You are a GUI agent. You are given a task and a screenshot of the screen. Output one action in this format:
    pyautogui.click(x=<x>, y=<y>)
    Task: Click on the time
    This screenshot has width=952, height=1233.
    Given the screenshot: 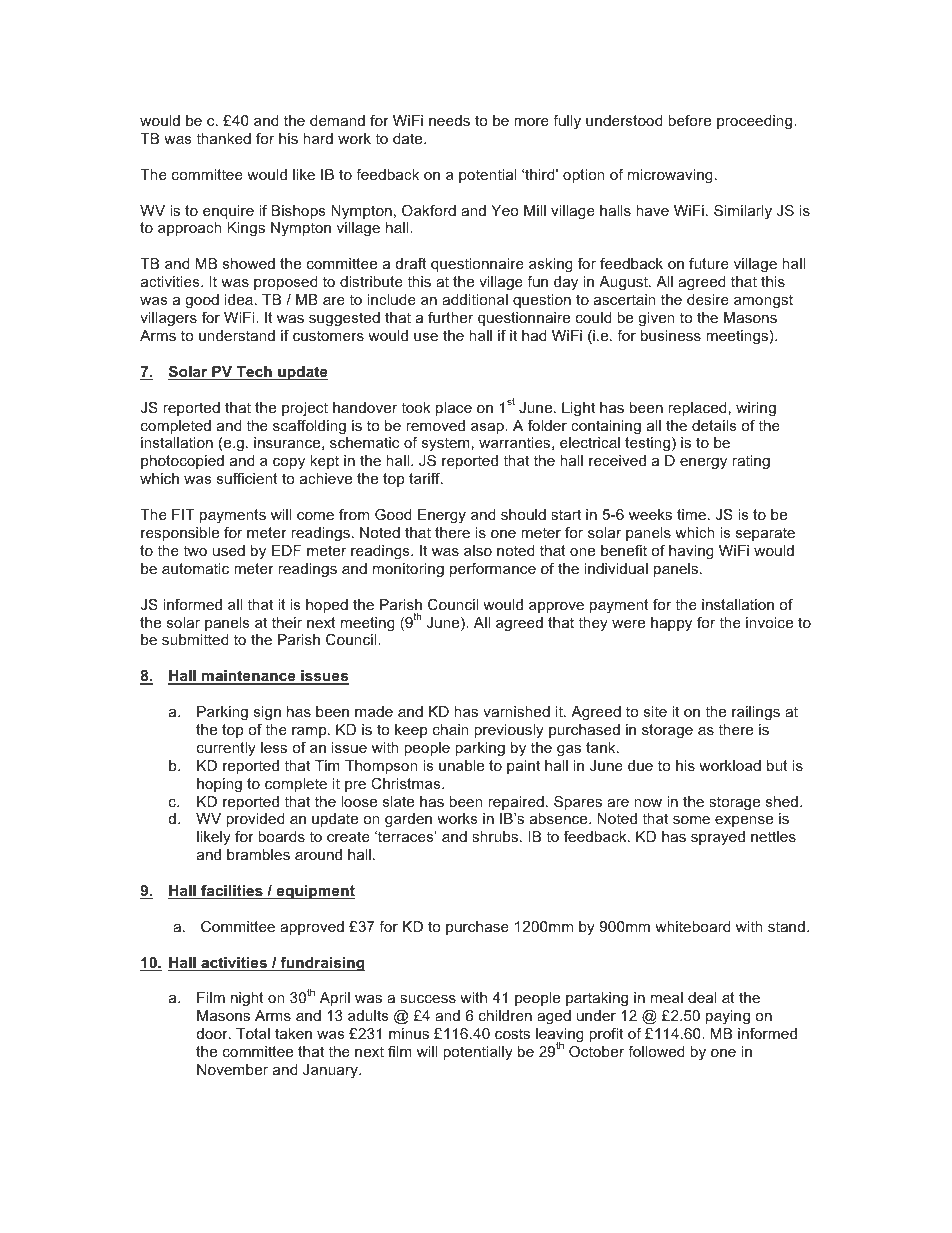 What is the action you would take?
    pyautogui.click(x=691, y=514)
